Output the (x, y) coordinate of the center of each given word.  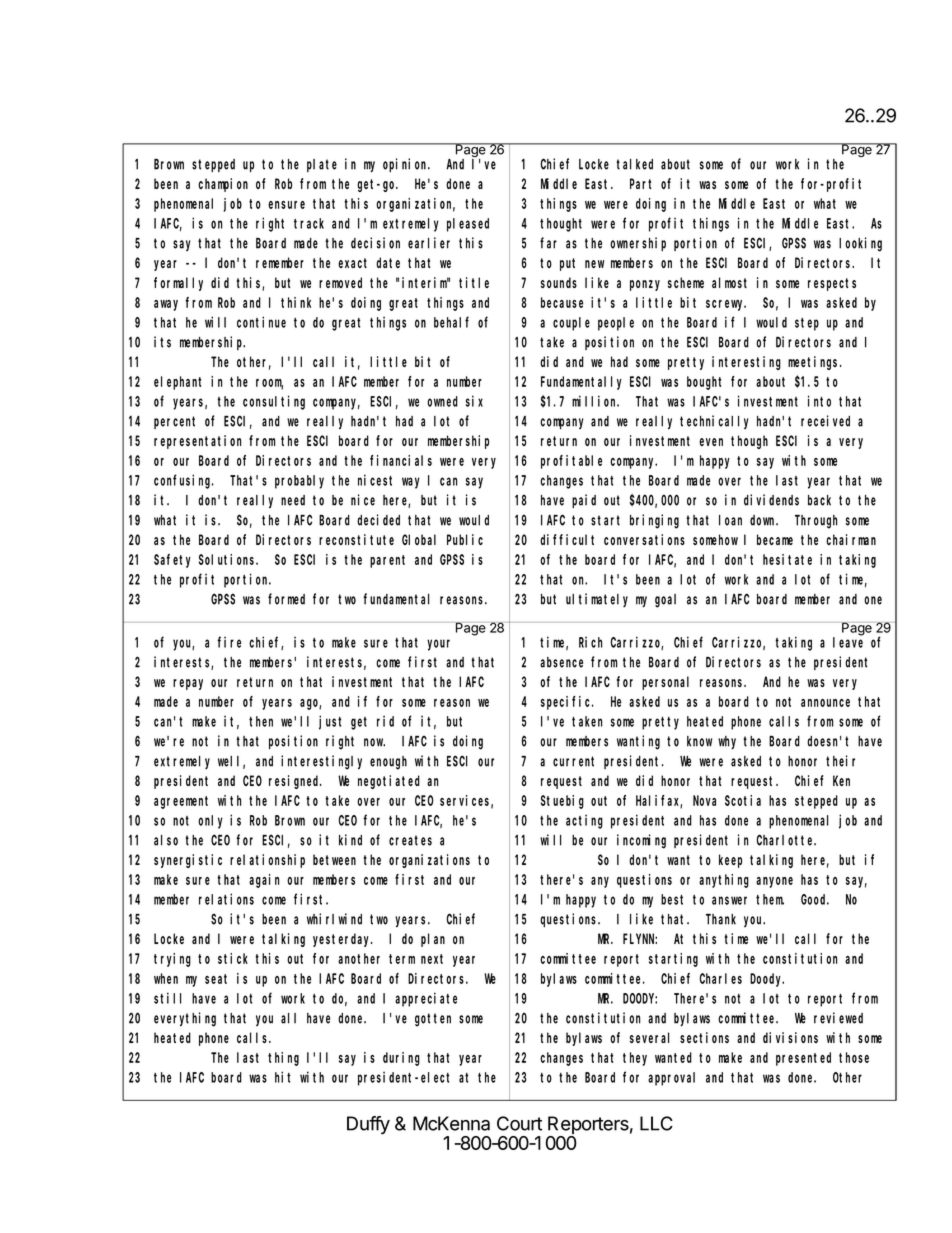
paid (584, 501)
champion (223, 185)
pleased (468, 225)
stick (233, 958)
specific (567, 703)
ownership (638, 244)
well (231, 762)
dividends (771, 500)
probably (299, 482)
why (727, 742)
